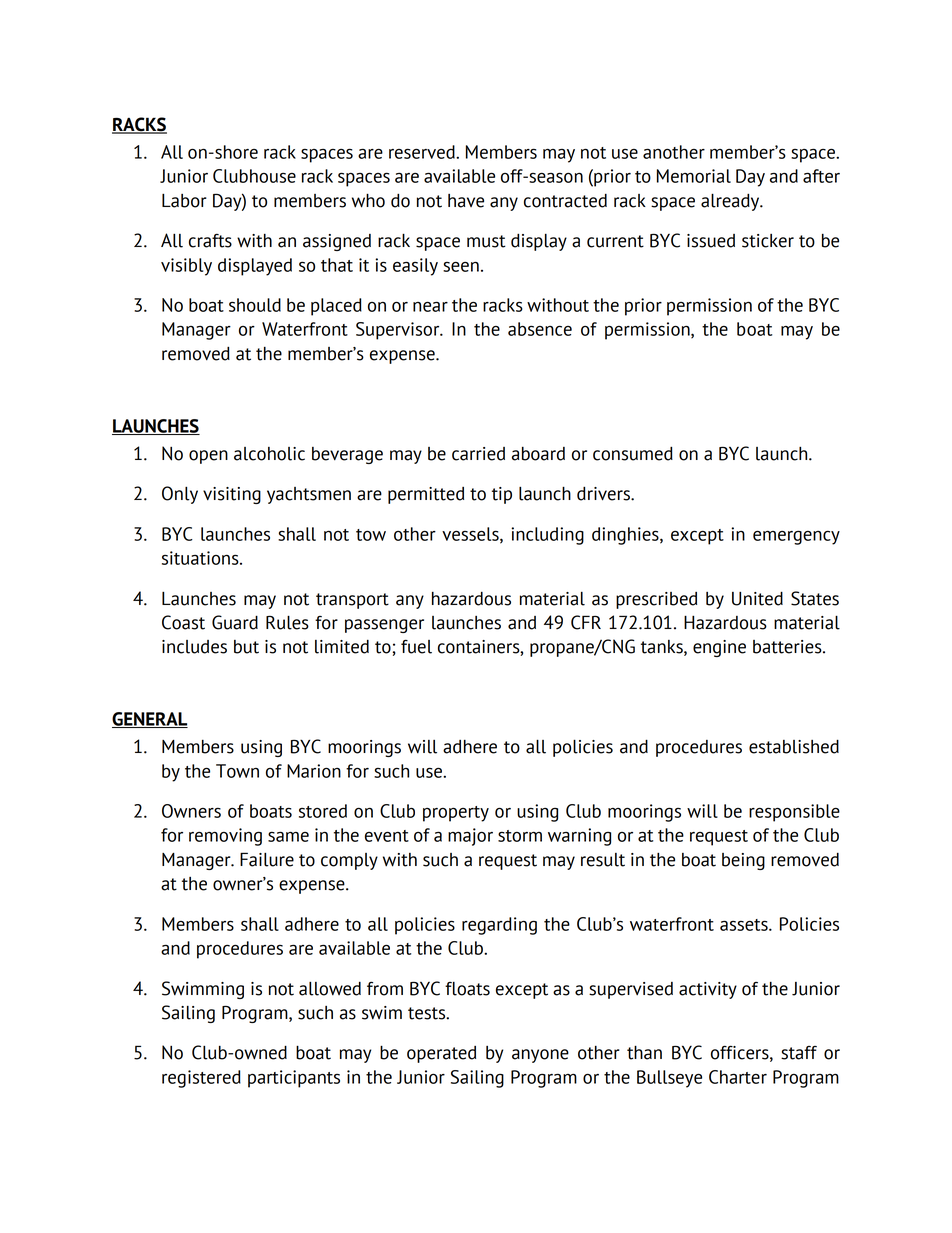  Describe the element at coordinates (235, 622) in the image. I see `Guard` at that location.
